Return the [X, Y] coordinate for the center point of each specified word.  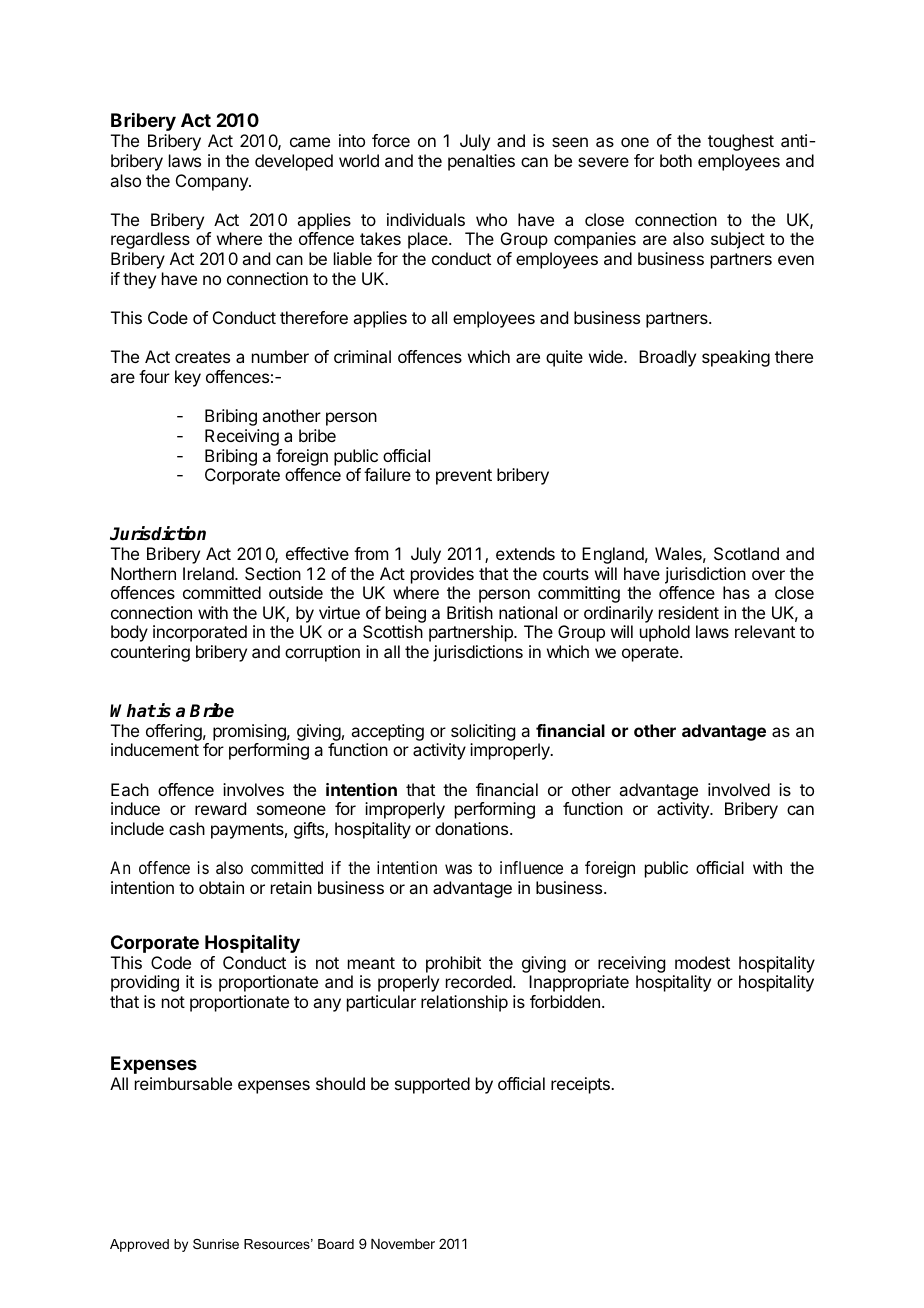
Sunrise [216, 1244]
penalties [481, 162]
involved [739, 789]
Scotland [746, 553]
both [676, 160]
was [458, 869]
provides [442, 575]
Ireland [209, 573]
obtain [221, 887]
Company [213, 182]
